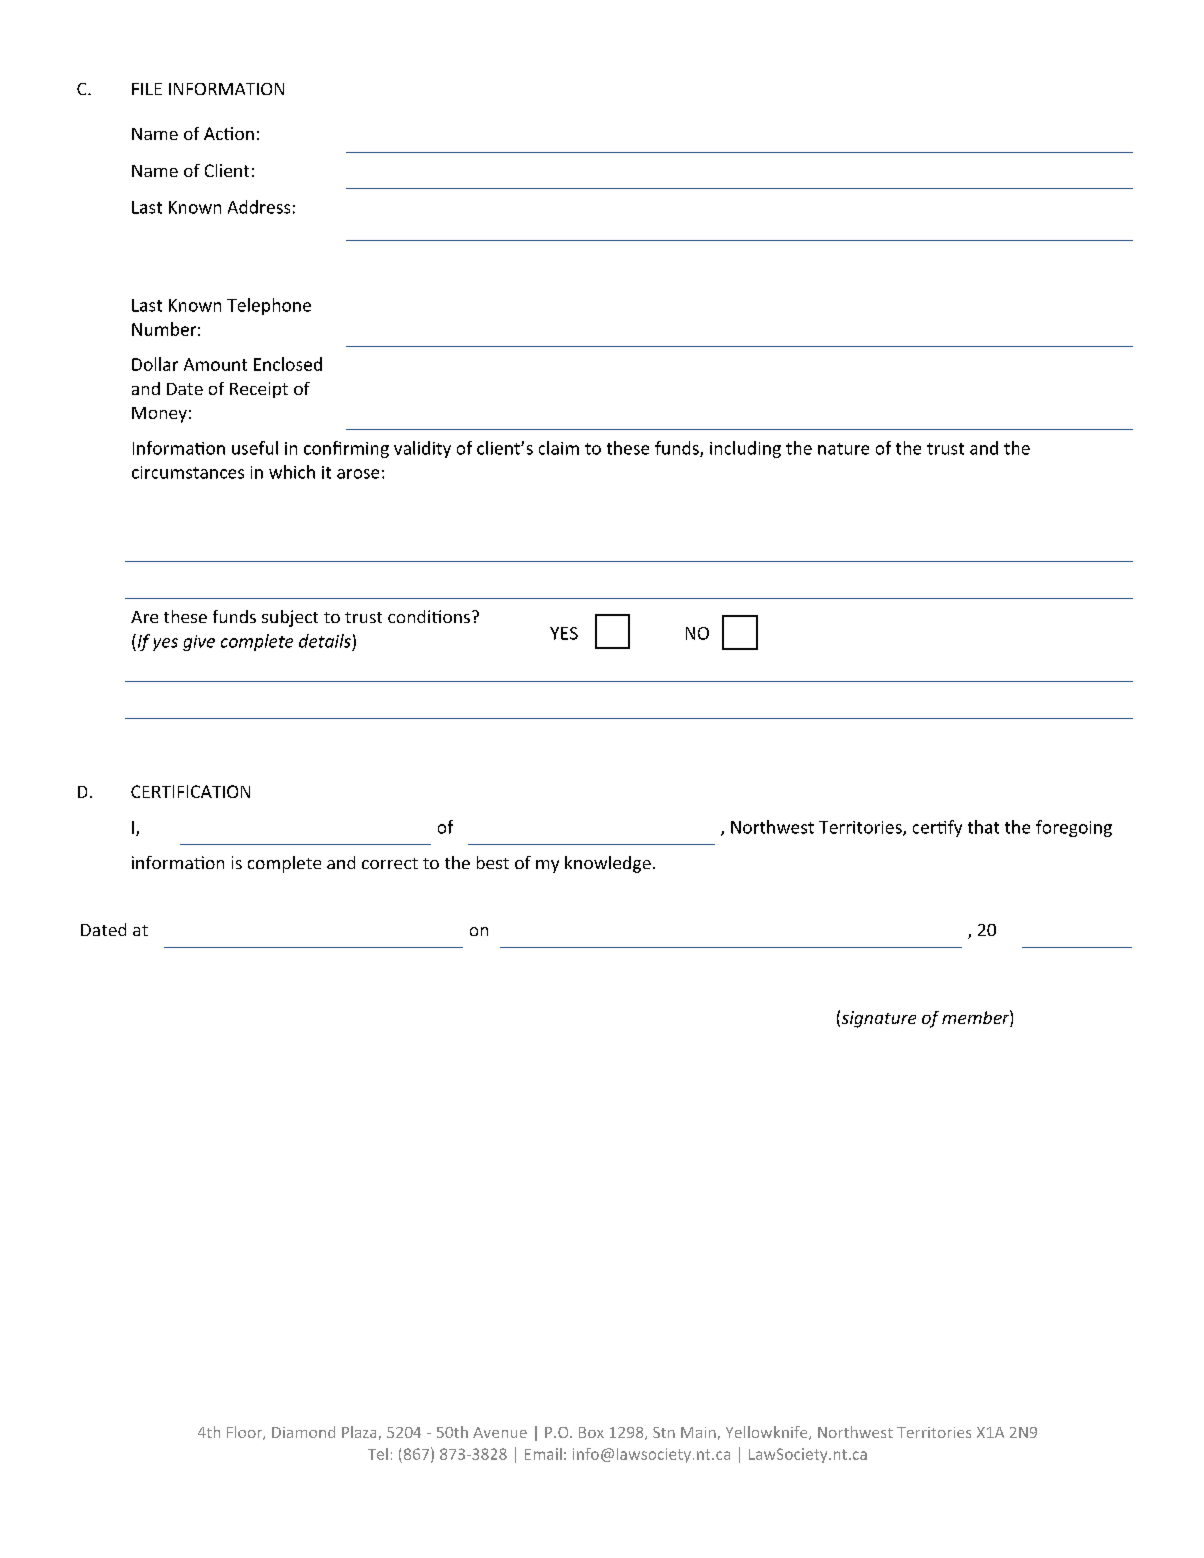 The image size is (1204, 1558). What do you see at coordinates (608, 864) in the screenshot?
I see `knowledge` at bounding box center [608, 864].
